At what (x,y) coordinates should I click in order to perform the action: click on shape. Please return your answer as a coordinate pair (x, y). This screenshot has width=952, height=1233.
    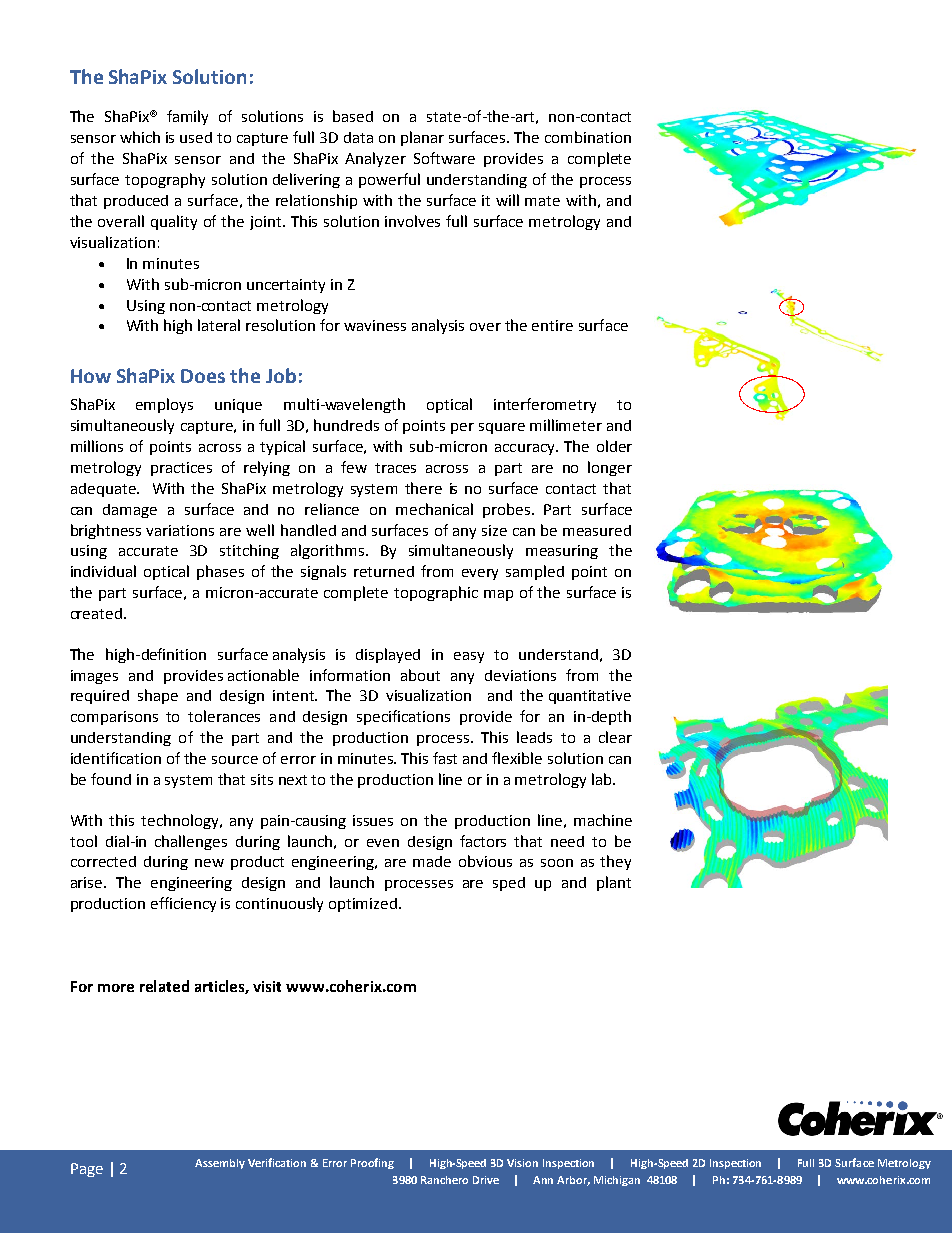
    Looking at the image, I should click on (158, 696).
